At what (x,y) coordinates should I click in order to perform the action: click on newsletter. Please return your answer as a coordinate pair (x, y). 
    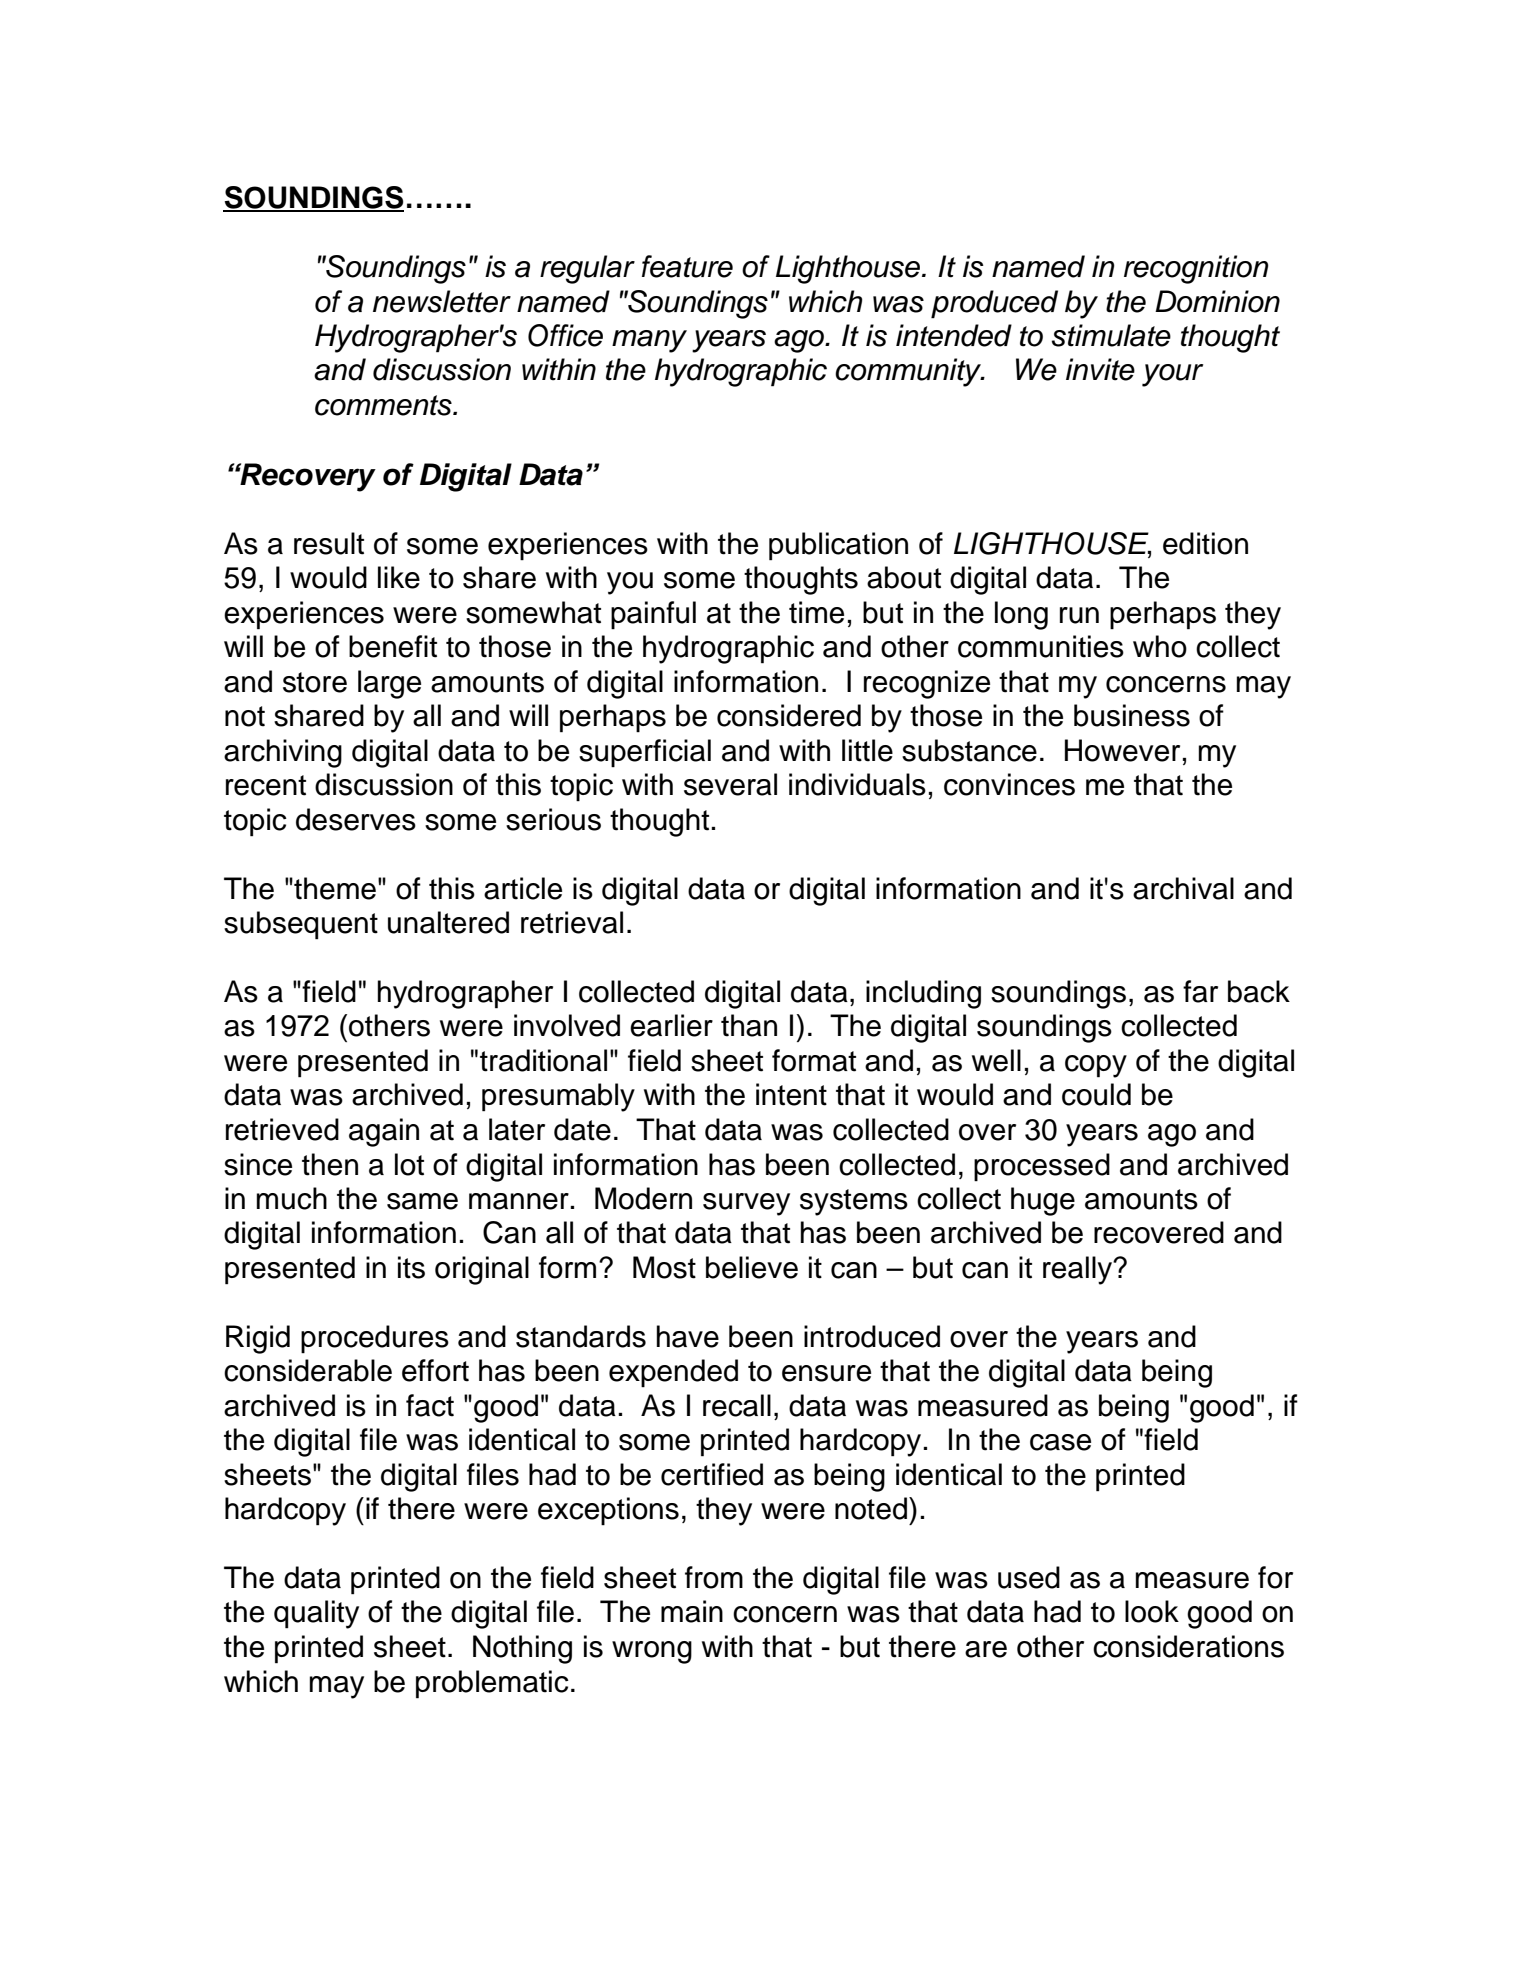
    Looking at the image, I should click on (442, 301).
